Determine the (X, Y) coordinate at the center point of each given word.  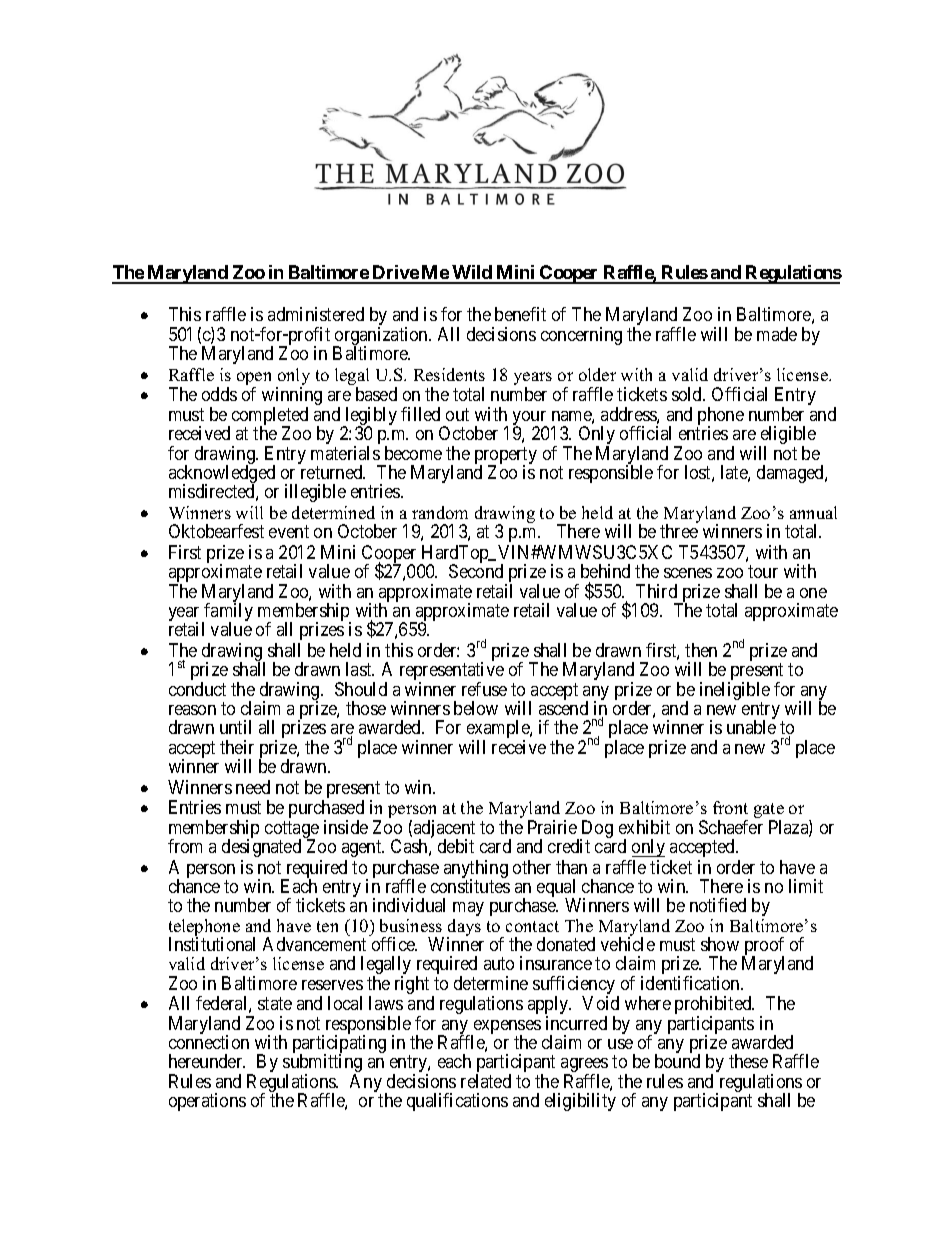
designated (261, 848)
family (228, 613)
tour (763, 571)
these (748, 1061)
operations (207, 1102)
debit (456, 846)
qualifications (457, 1102)
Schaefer (731, 827)
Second (476, 571)
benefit (520, 314)
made (777, 334)
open (254, 380)
